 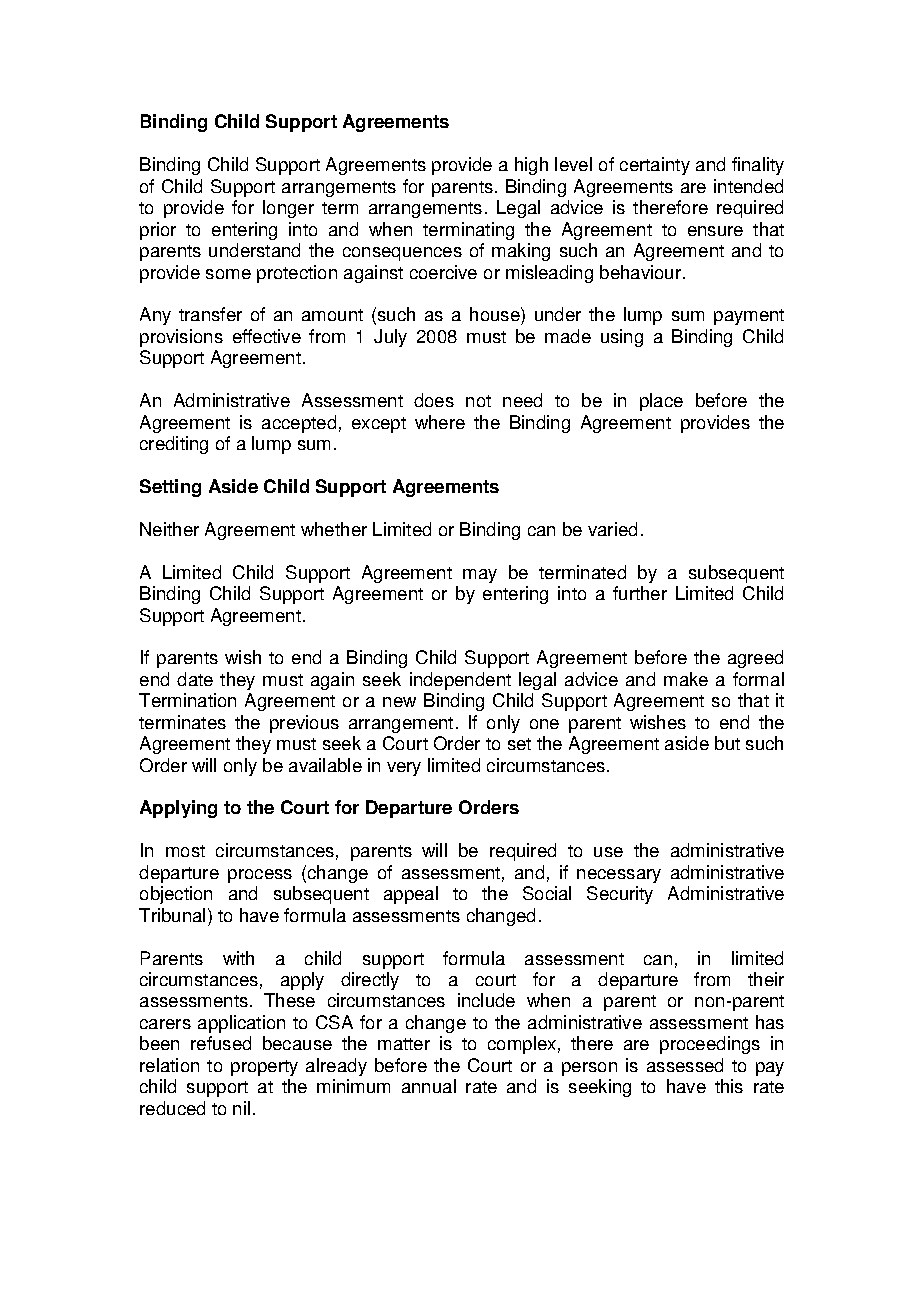 I want to click on but, so click(x=727, y=743).
